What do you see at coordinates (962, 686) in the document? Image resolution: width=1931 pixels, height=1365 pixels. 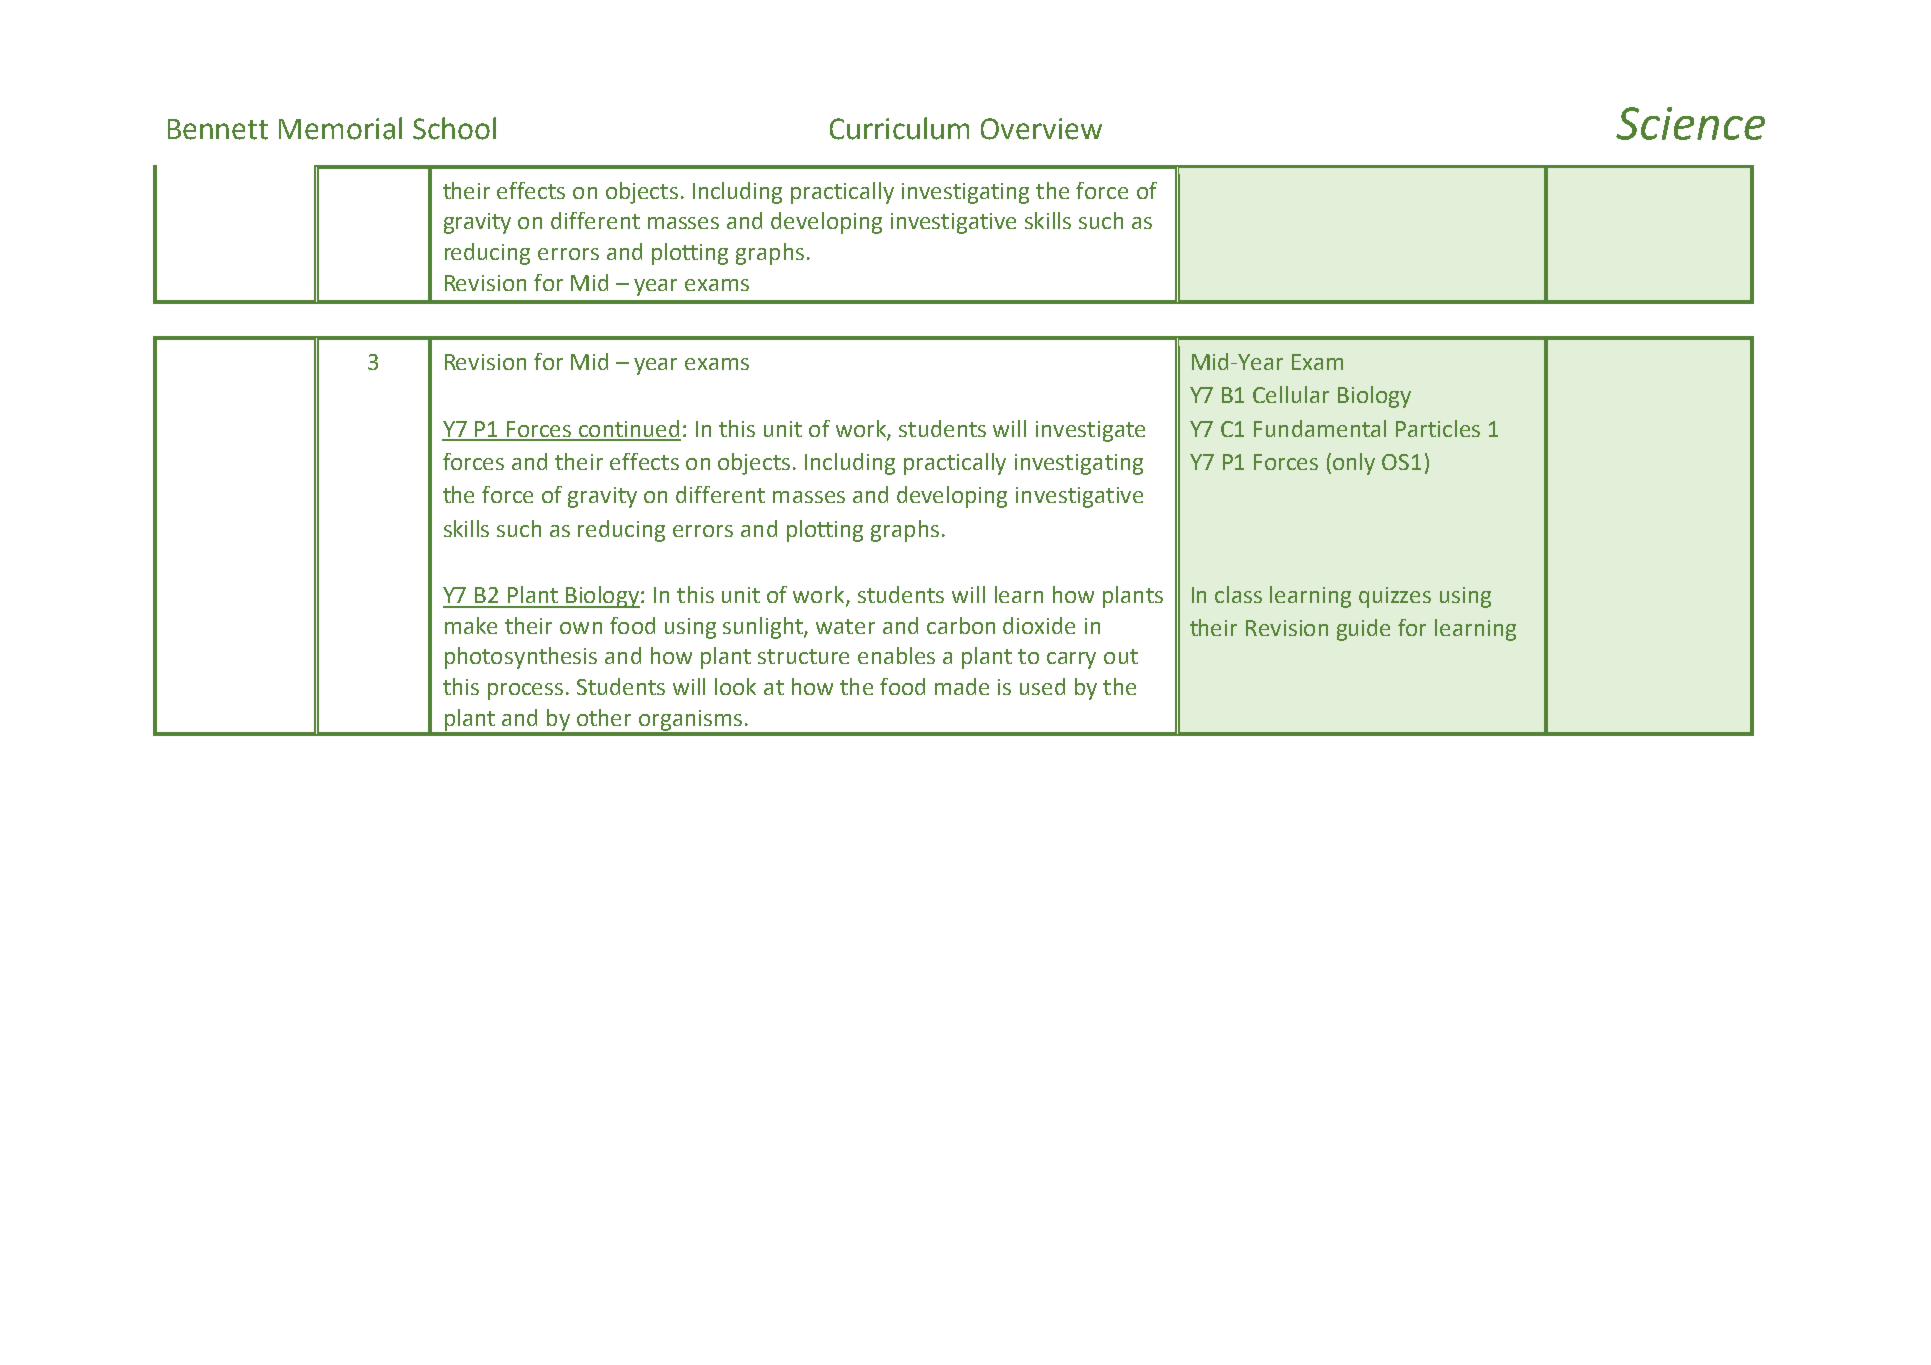 I see `made` at bounding box center [962, 686].
